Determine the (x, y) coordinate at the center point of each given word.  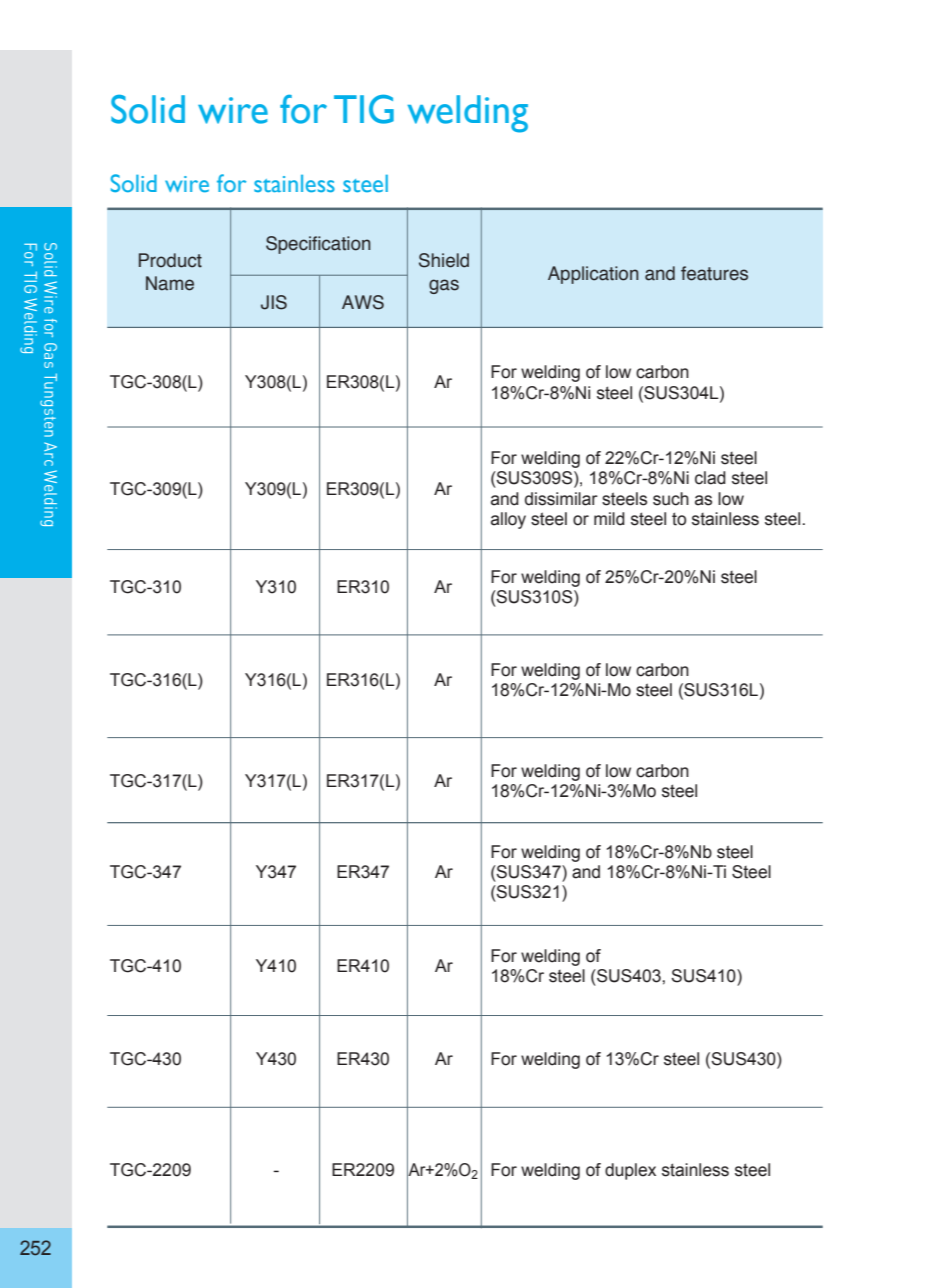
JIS (274, 302)
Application (593, 275)
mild (609, 519)
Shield (444, 260)
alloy (508, 520)
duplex (630, 1171)
